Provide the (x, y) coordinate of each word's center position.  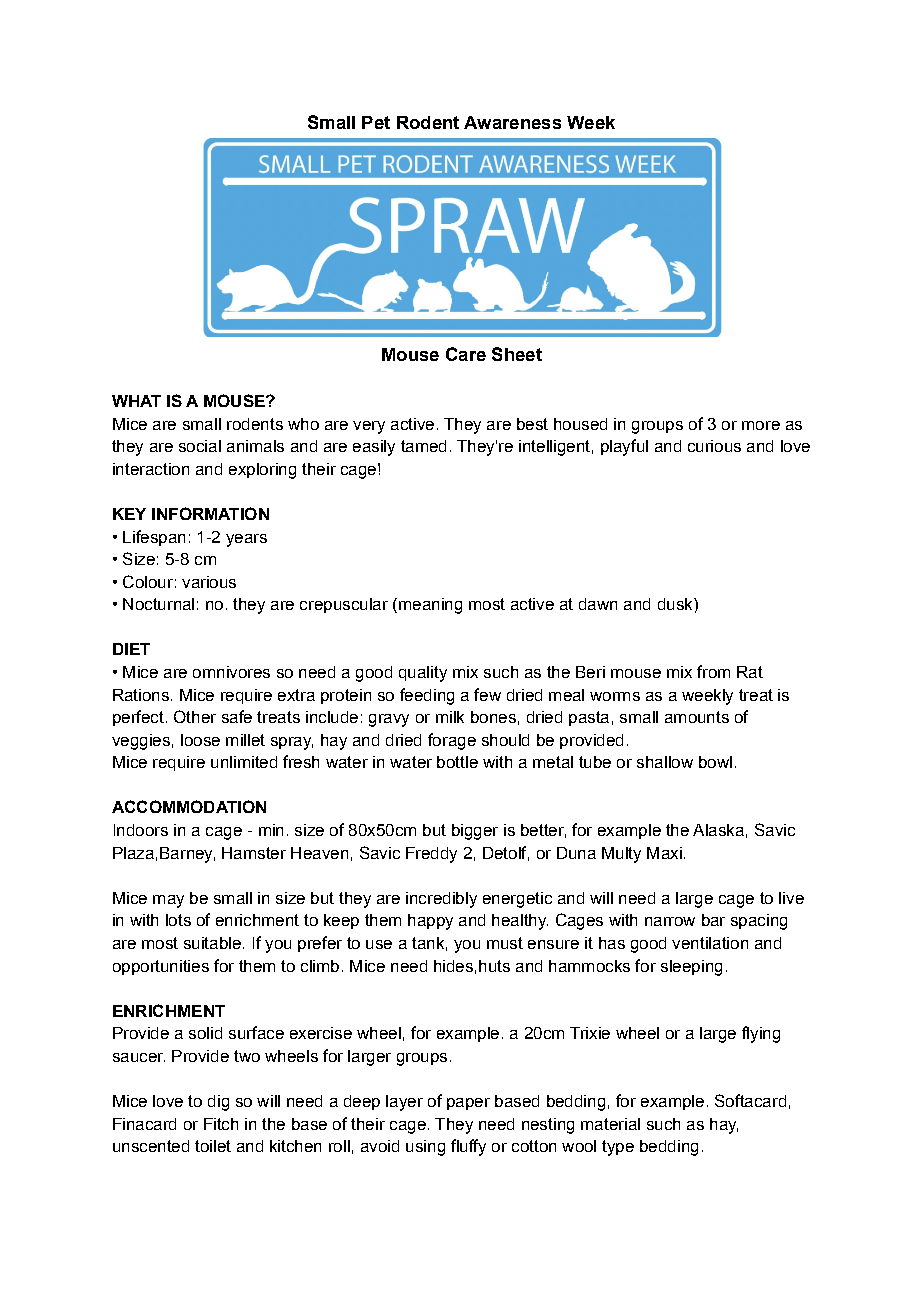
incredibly (441, 900)
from (713, 671)
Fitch (221, 1124)
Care (466, 354)
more (761, 425)
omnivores (231, 672)
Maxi (664, 853)
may (168, 901)
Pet (376, 122)
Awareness (512, 122)
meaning (430, 606)
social (200, 446)
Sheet (517, 354)
